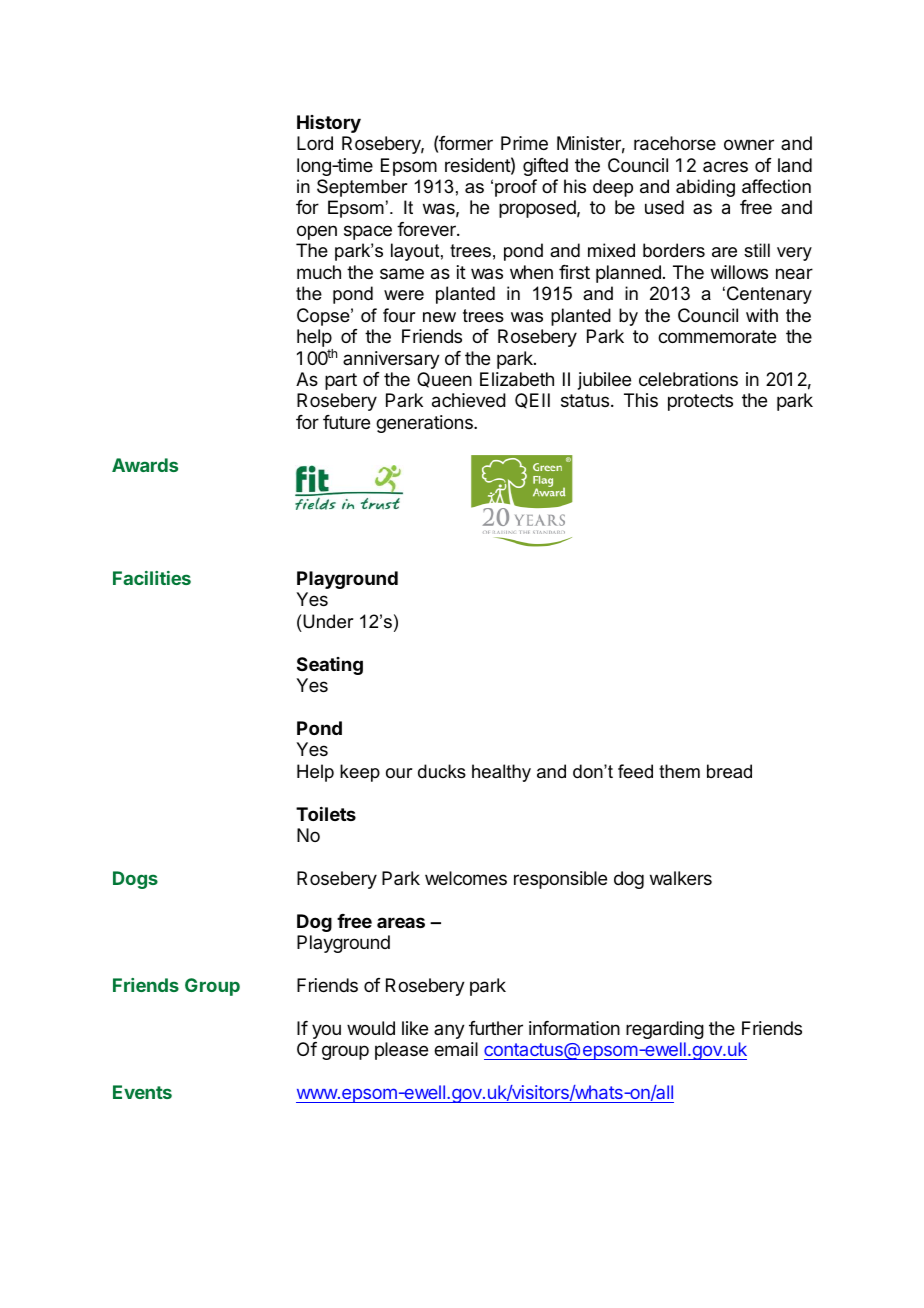  What do you see at coordinates (729, 771) in the page?
I see `bread` at bounding box center [729, 771].
